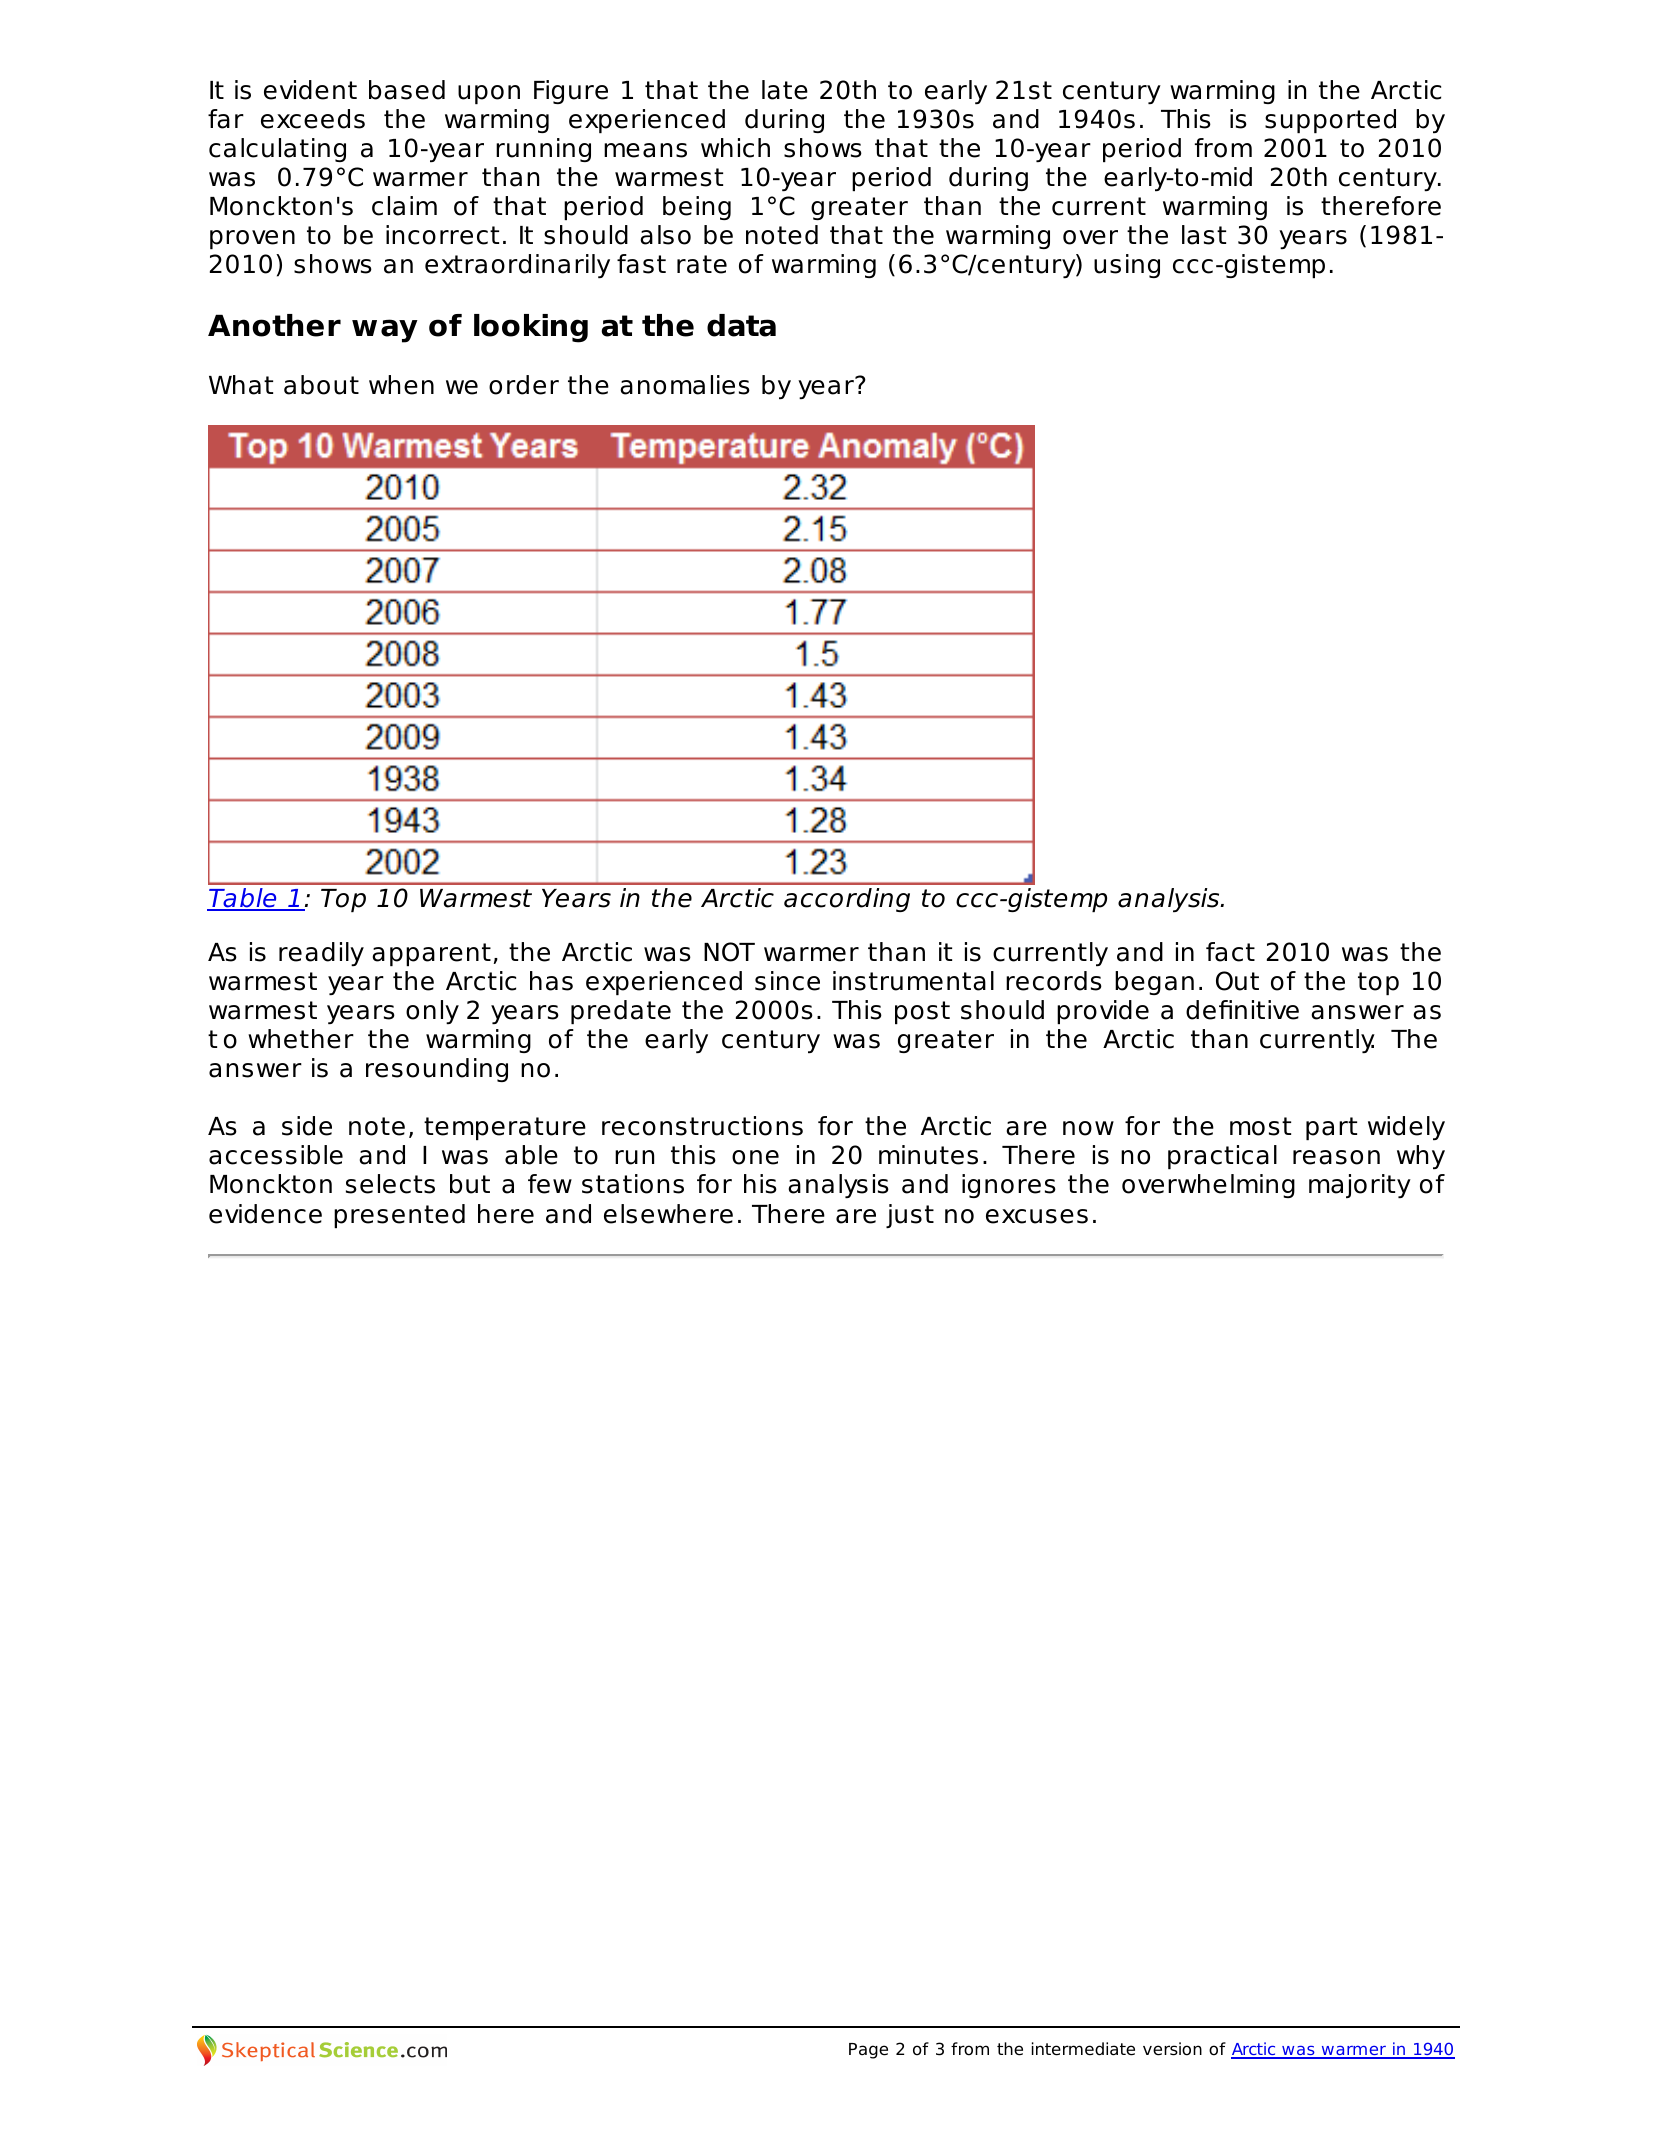  What do you see at coordinates (1172, 2049) in the page?
I see `version` at bounding box center [1172, 2049].
